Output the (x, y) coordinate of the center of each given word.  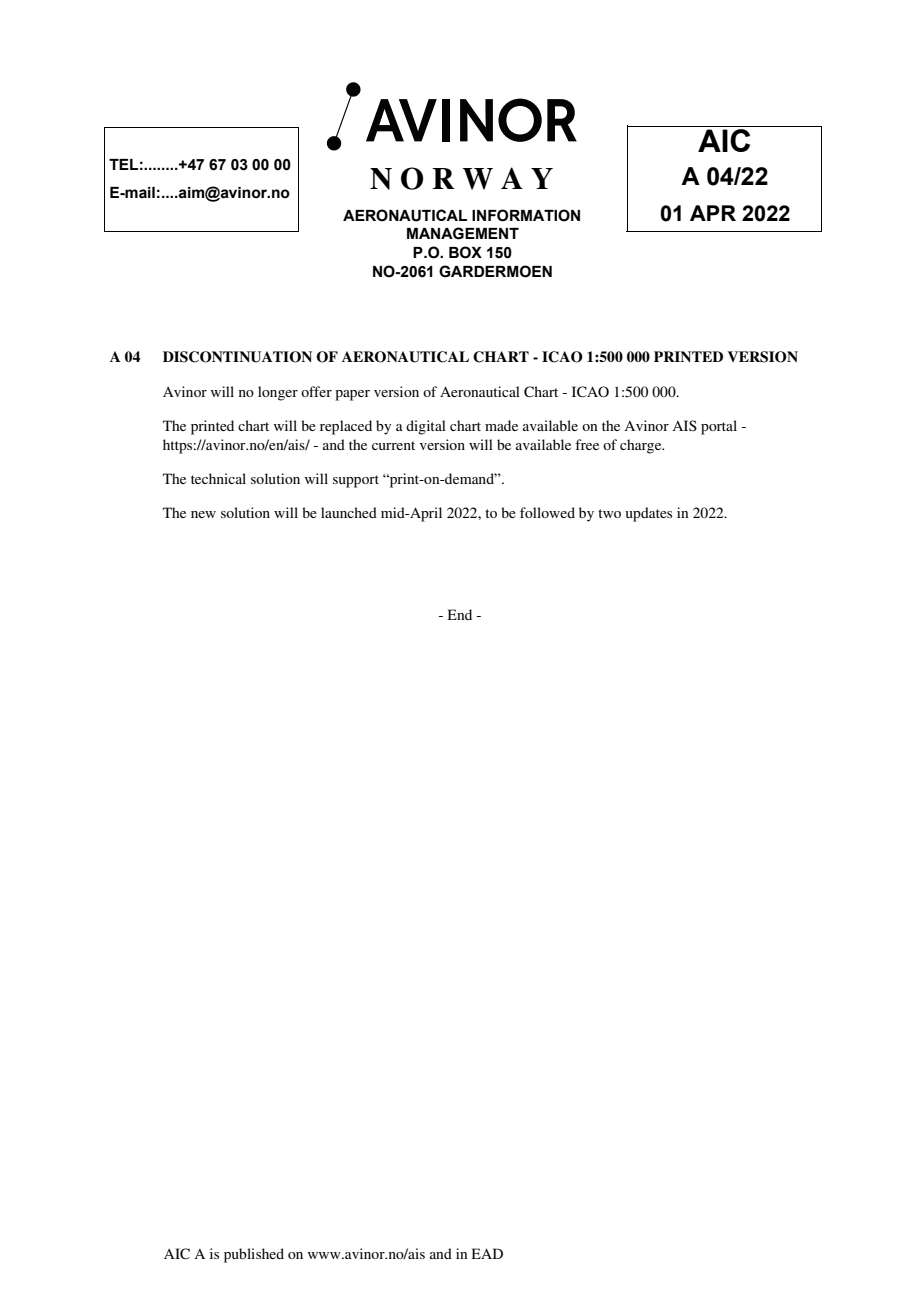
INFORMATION (526, 215)
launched (349, 512)
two (609, 513)
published (254, 1255)
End (460, 614)
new (203, 514)
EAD (487, 1253)
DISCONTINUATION (237, 357)
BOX (465, 252)
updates (648, 514)
